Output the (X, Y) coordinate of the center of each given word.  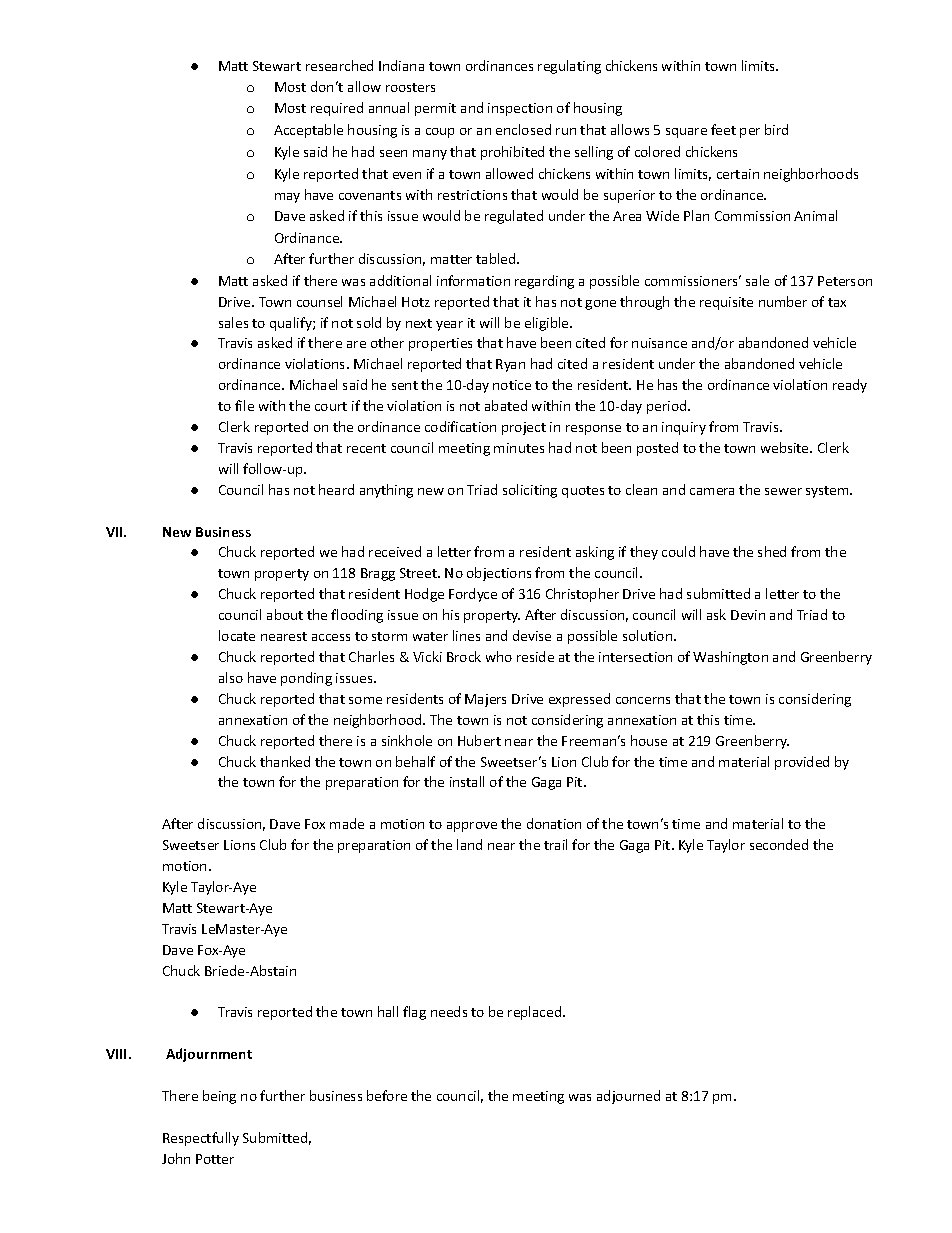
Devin (748, 615)
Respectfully (201, 1139)
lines (466, 635)
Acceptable (308, 131)
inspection (520, 109)
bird (776, 129)
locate (237, 635)
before (387, 1095)
